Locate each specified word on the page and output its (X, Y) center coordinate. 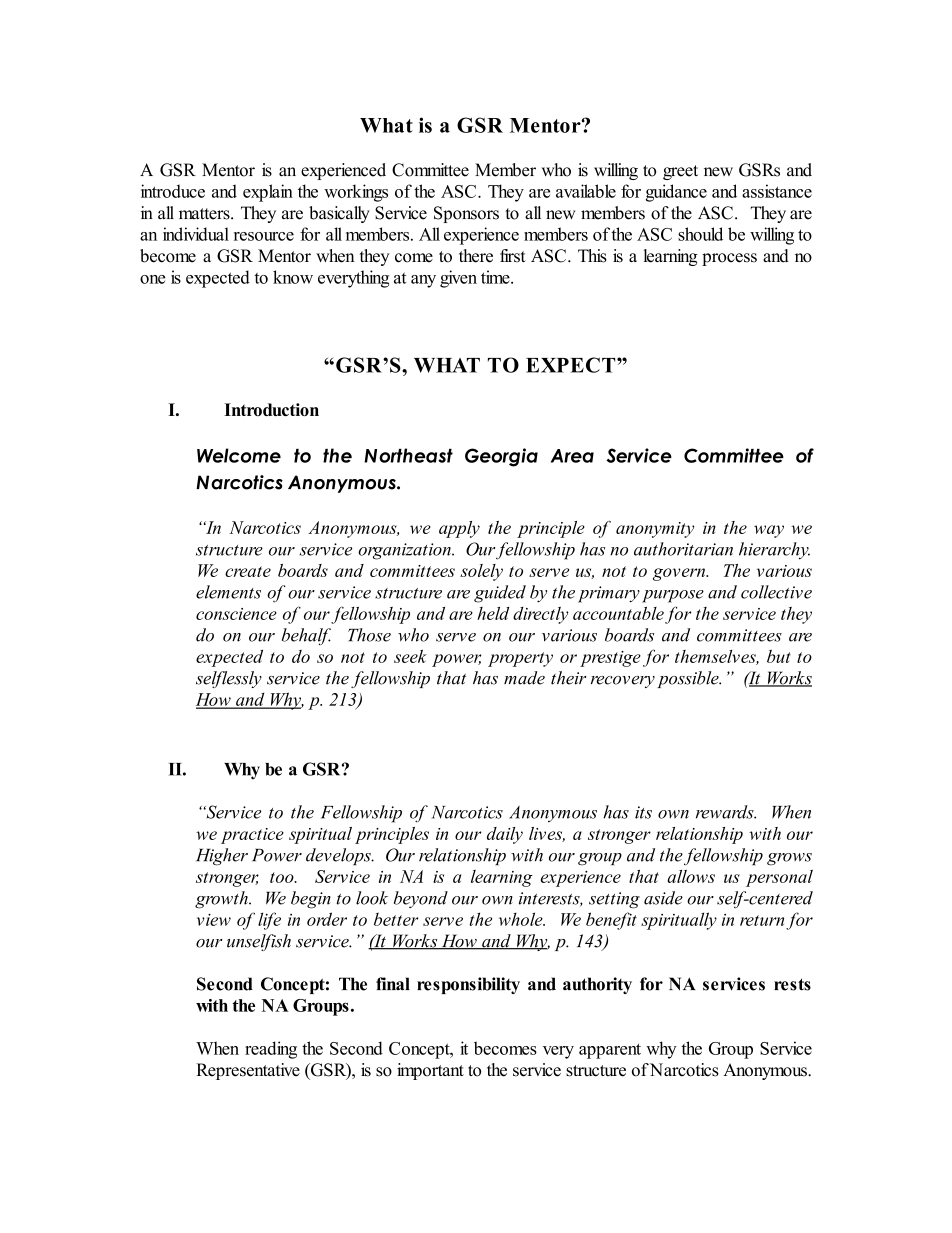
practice (252, 836)
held (493, 613)
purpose (673, 596)
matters (205, 214)
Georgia (501, 457)
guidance (676, 193)
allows (691, 876)
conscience (236, 614)
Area (572, 456)
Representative (248, 1071)
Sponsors (466, 214)
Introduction (271, 409)
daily (505, 835)
